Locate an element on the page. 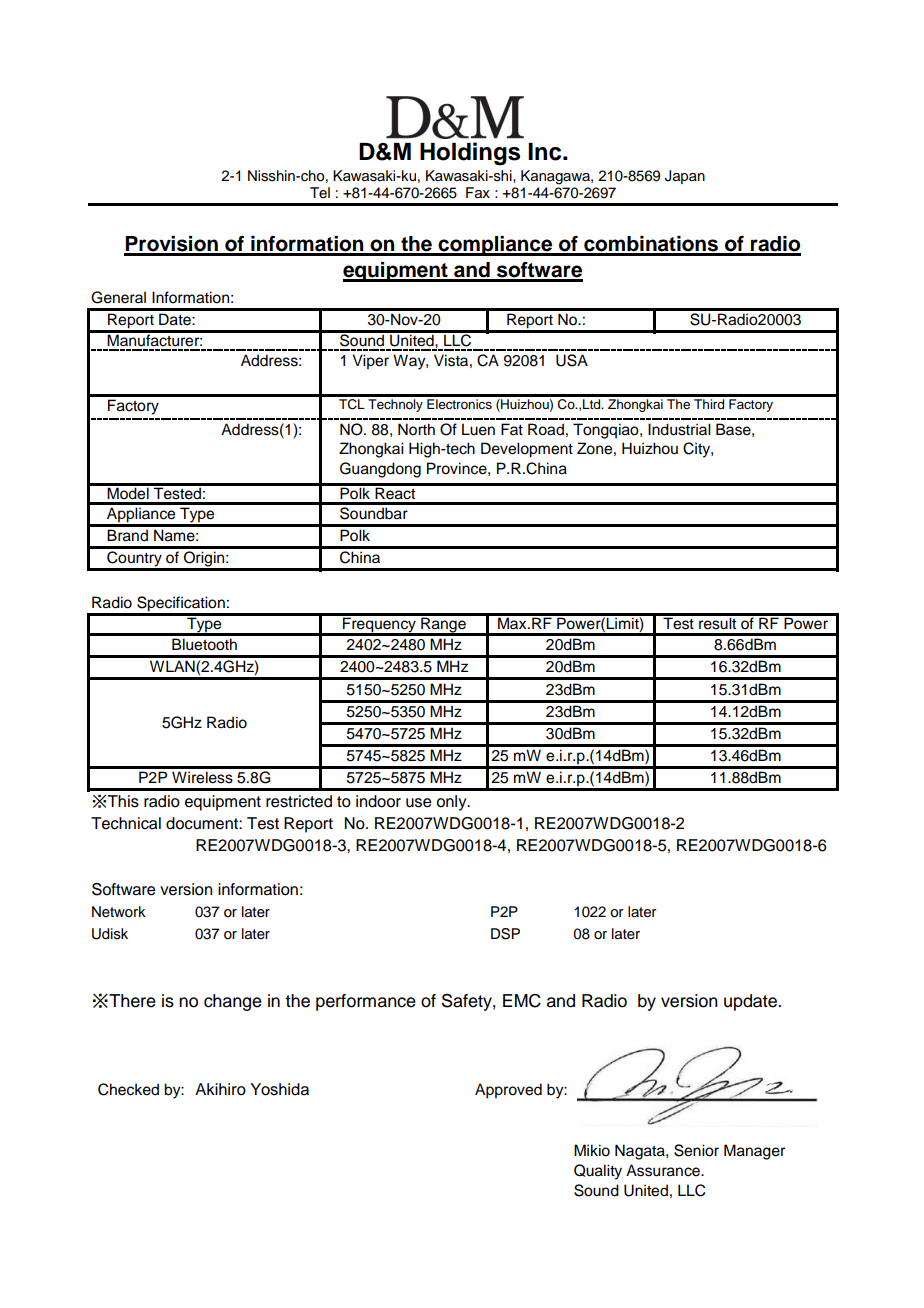  Fax is located at coordinates (478, 193).
